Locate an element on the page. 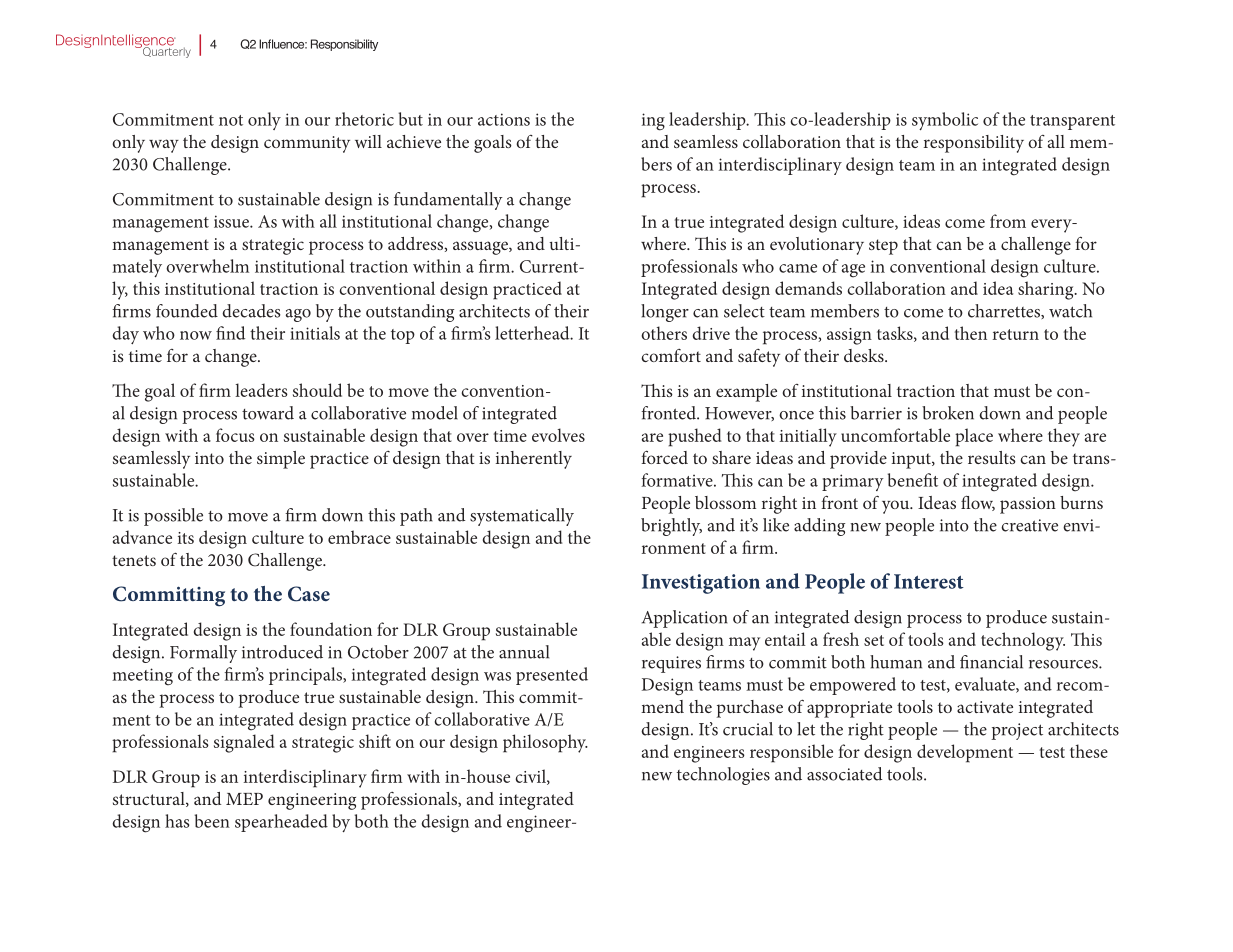 Image resolution: width=1233 pixels, height=952 pixels. forced is located at coordinates (664, 457).
